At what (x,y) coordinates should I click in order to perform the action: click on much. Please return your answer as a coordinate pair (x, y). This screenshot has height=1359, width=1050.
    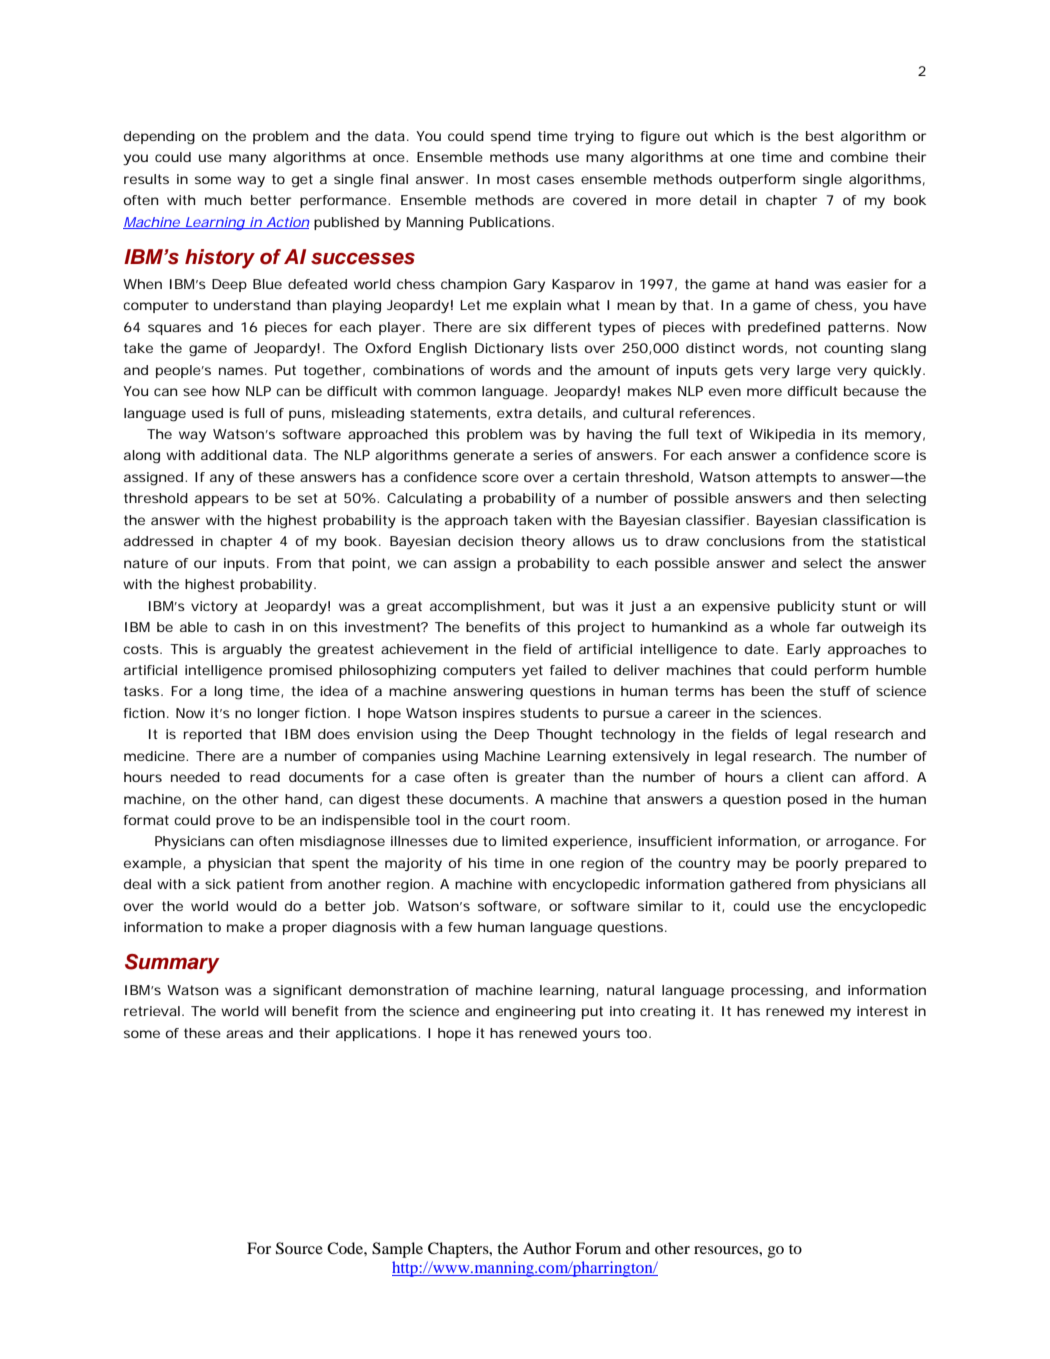
    Looking at the image, I should click on (223, 200).
